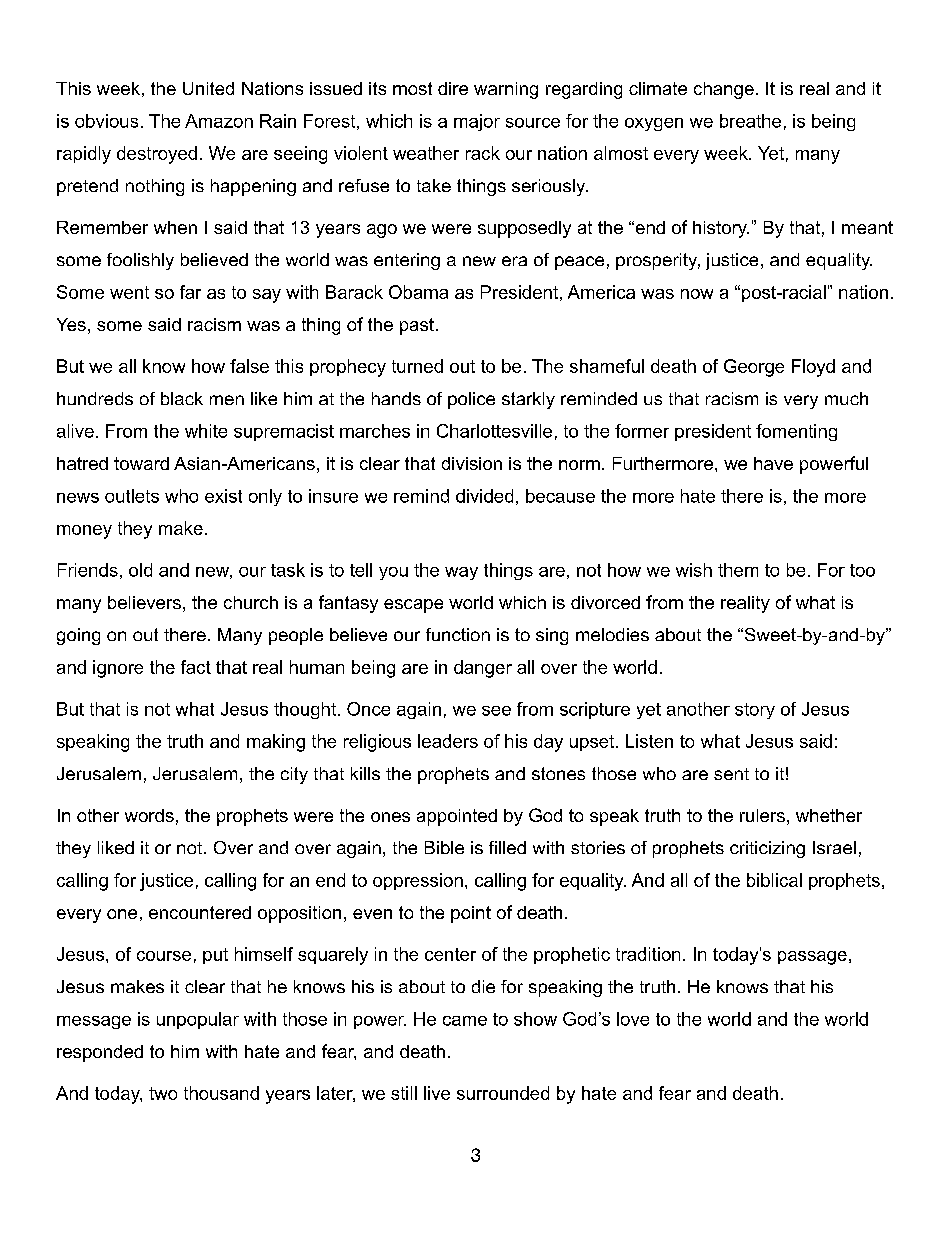 Image resolution: width=952 pixels, height=1233 pixels. Describe the element at coordinates (503, 1093) in the document. I see `surrounded` at that location.
